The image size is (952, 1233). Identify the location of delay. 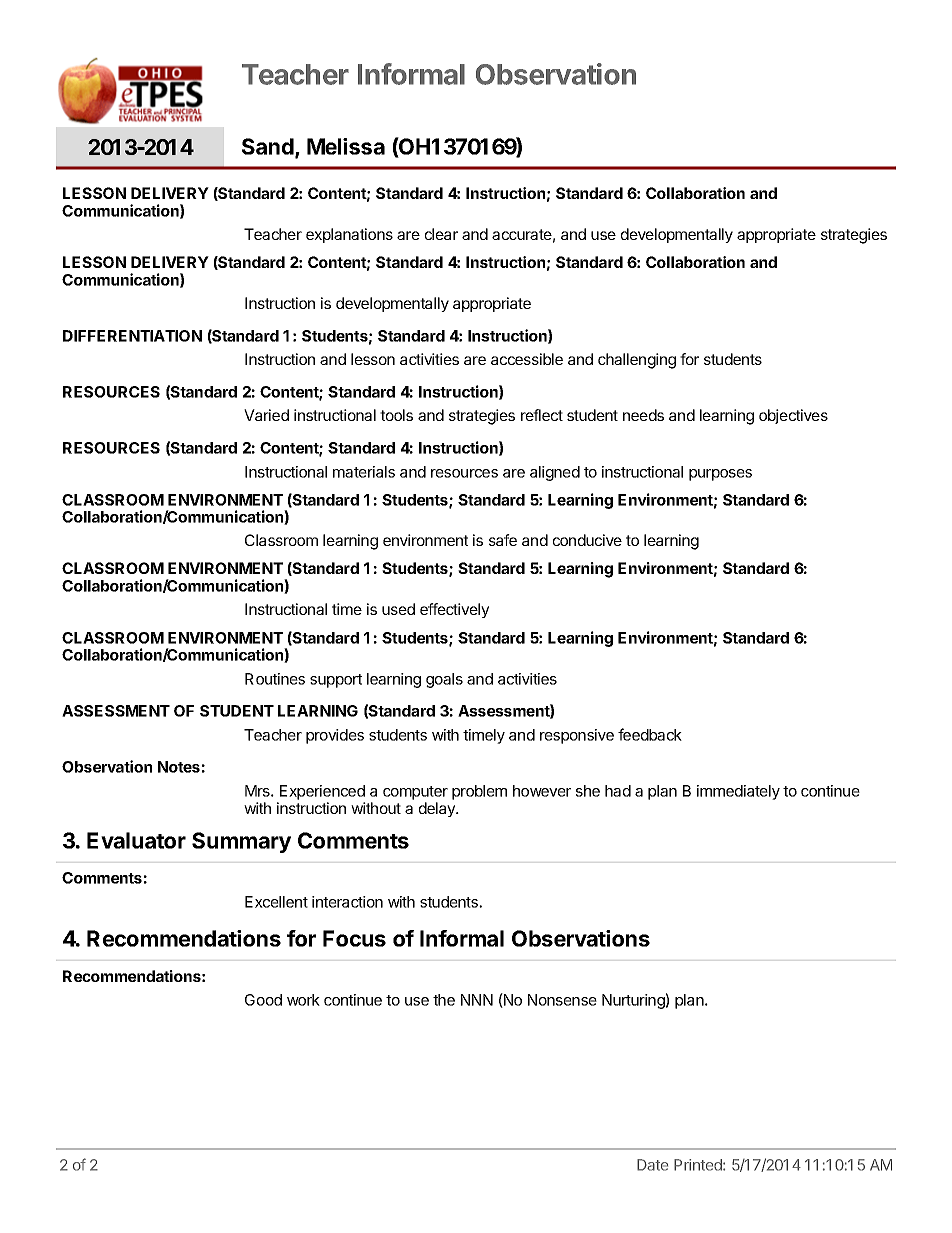
(438, 809).
